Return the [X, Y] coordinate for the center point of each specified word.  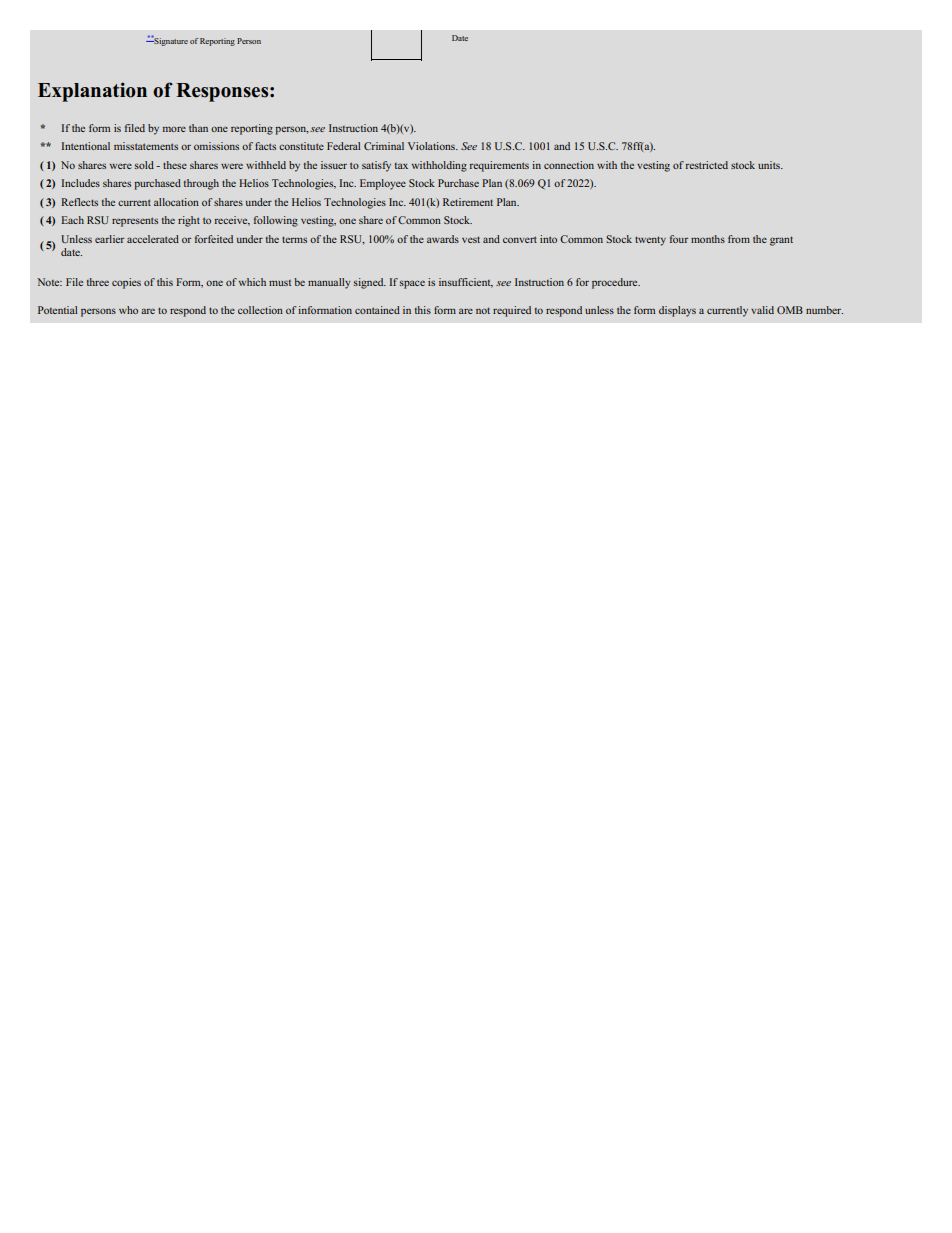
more [174, 129]
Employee [383, 184]
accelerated [153, 239]
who [128, 310]
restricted [706, 165]
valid [762, 310]
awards [443, 239]
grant [781, 241]
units [770, 165]
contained [377, 310]
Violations [432, 146]
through [201, 184]
